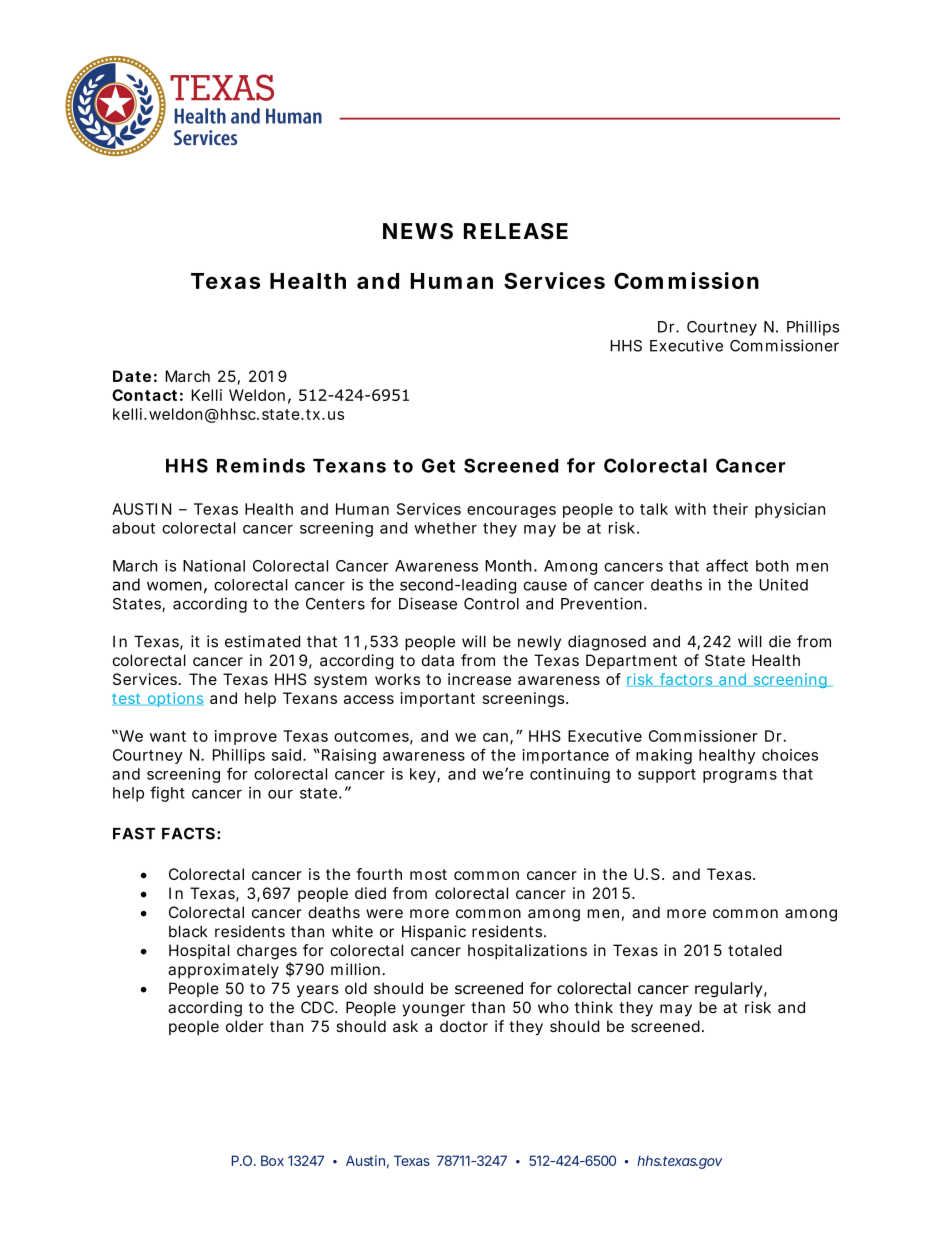  What do you see at coordinates (272, 1160) in the screenshot?
I see `Box` at bounding box center [272, 1160].
